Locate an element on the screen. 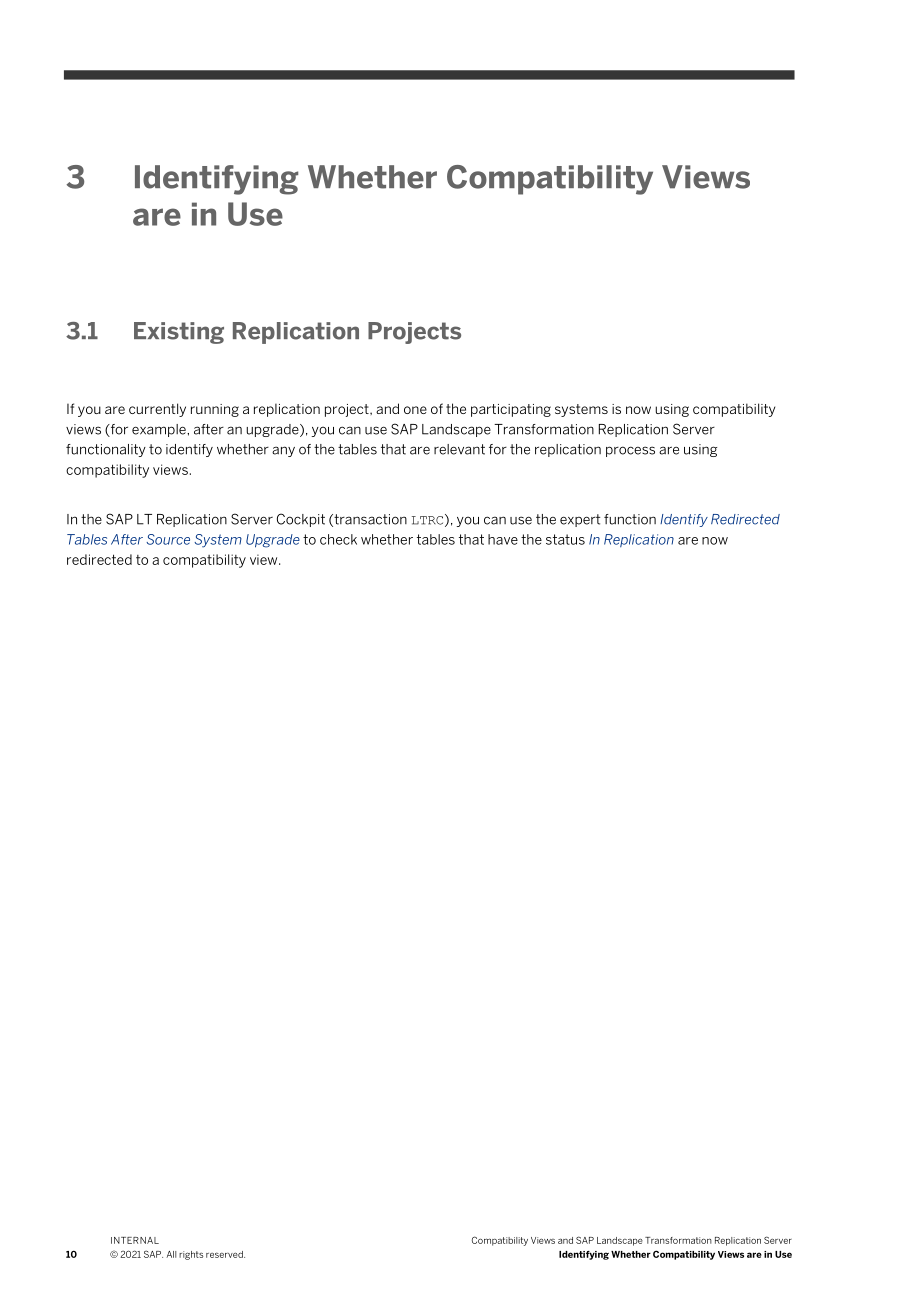 Image resolution: width=924 pixels, height=1308 pixels. check is located at coordinates (338, 539).
